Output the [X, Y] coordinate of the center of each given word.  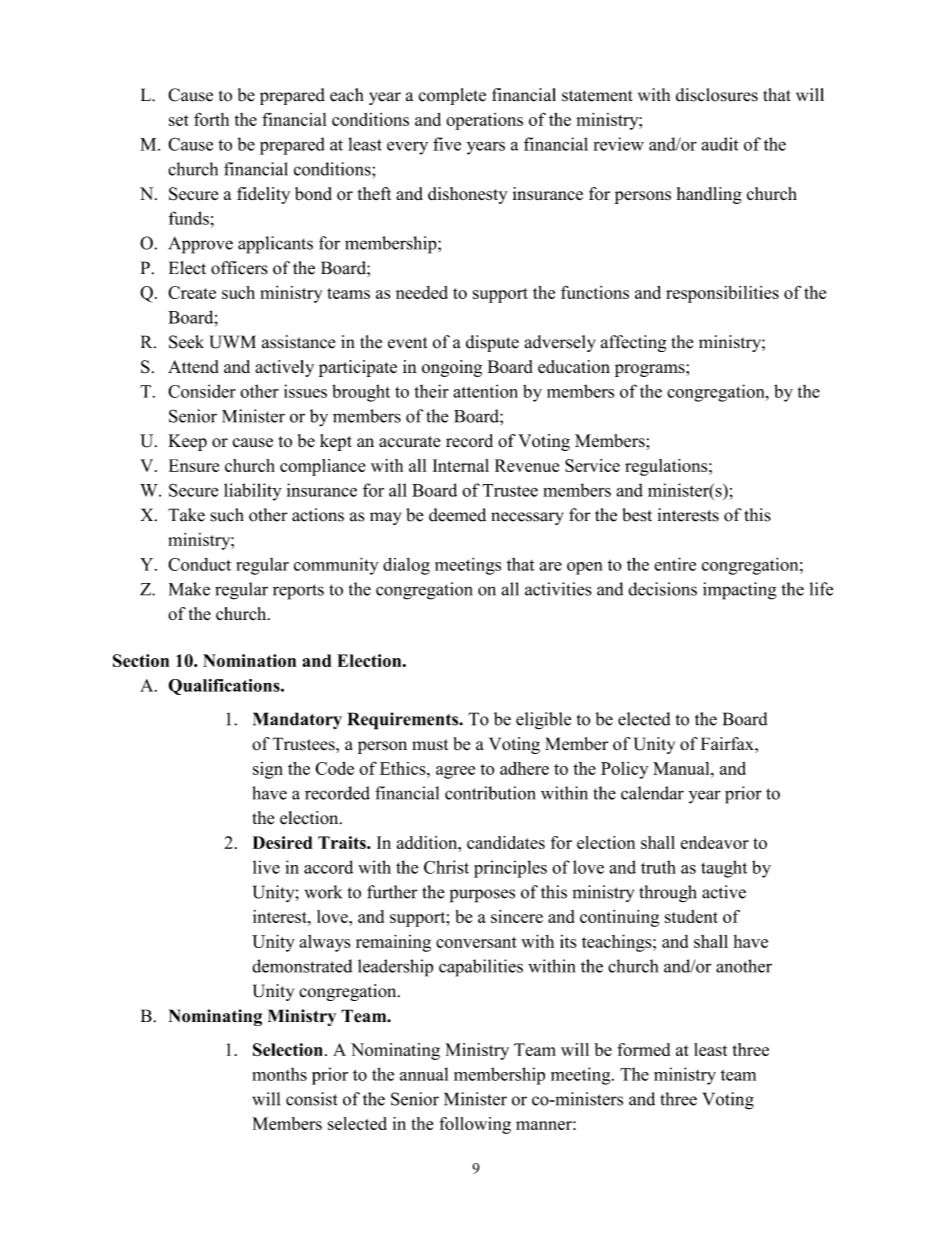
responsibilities [722, 294]
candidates [506, 842]
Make [189, 589]
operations [484, 121]
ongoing [452, 368]
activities [558, 589]
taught [724, 869]
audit [719, 144]
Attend [193, 367]
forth [211, 119]
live [266, 867]
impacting [739, 591]
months [280, 1074]
